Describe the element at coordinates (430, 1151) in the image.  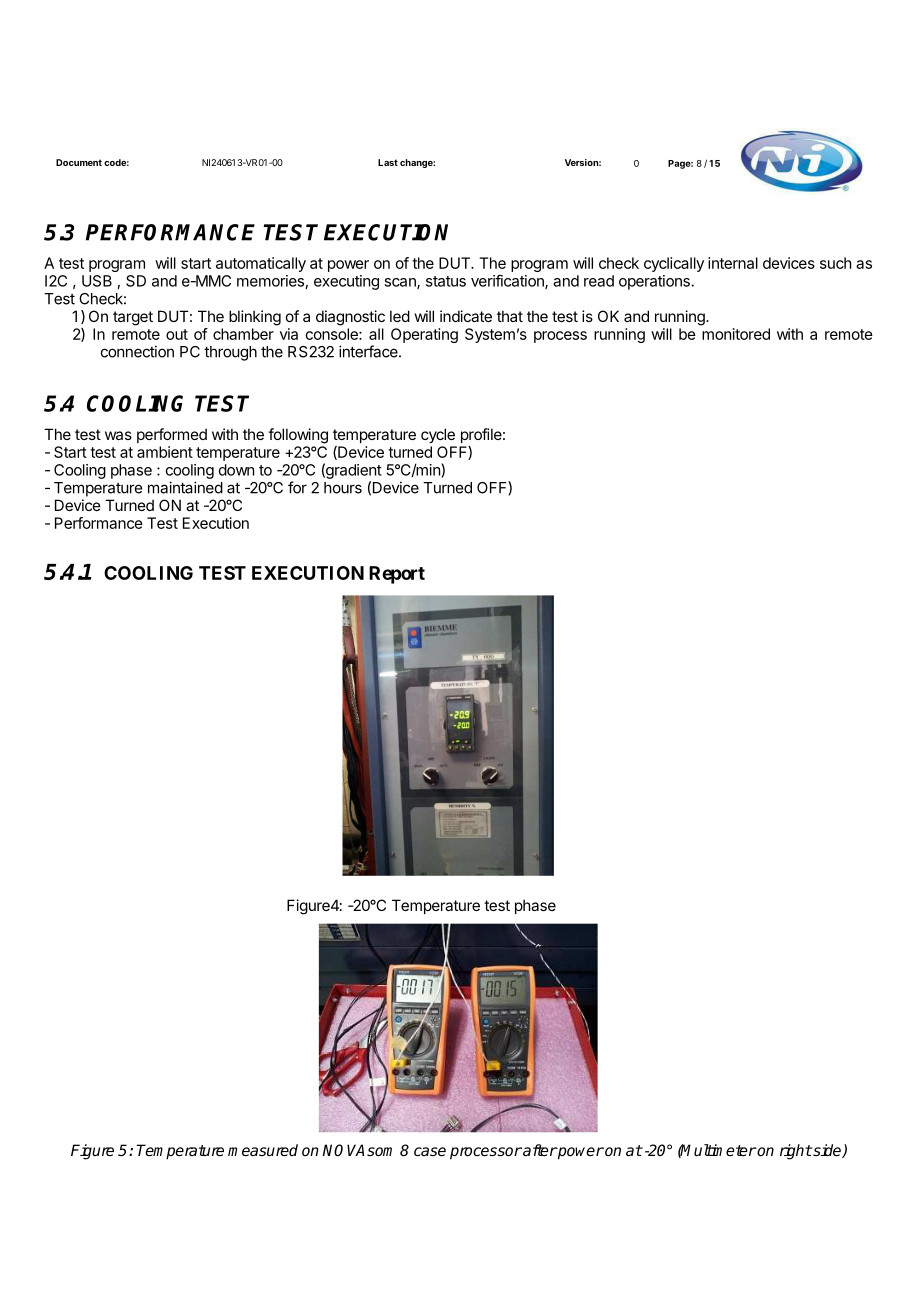
I see `case` at that location.
